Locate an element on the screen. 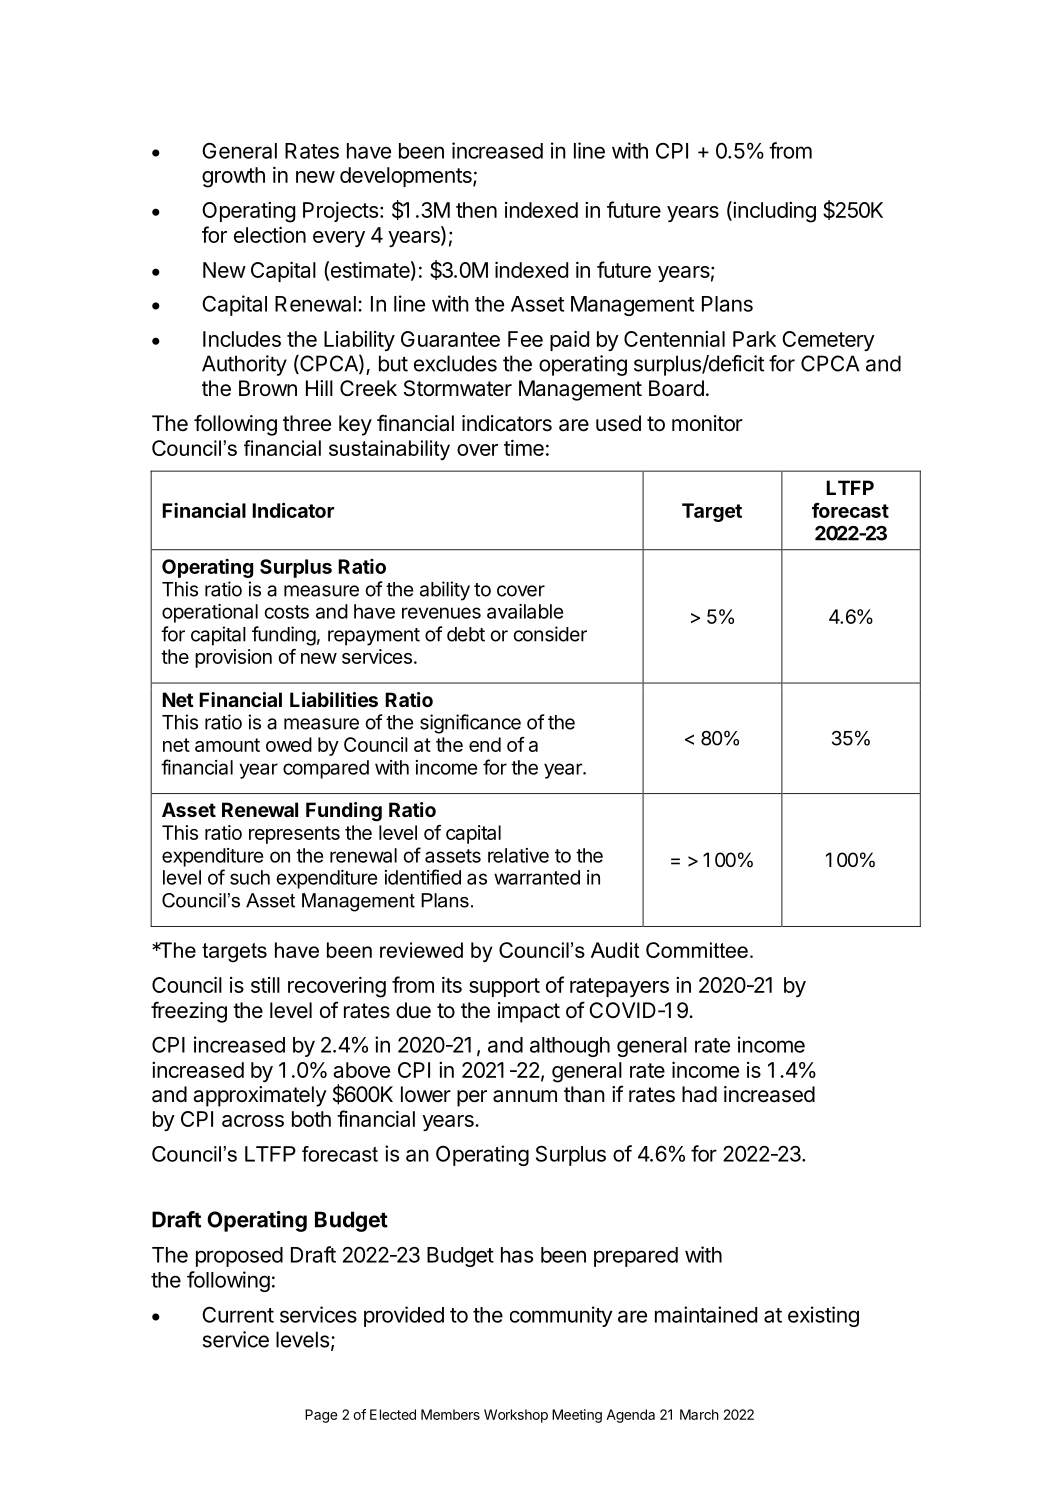 The width and height of the screenshot is (1059, 1498). Park is located at coordinates (754, 339).
